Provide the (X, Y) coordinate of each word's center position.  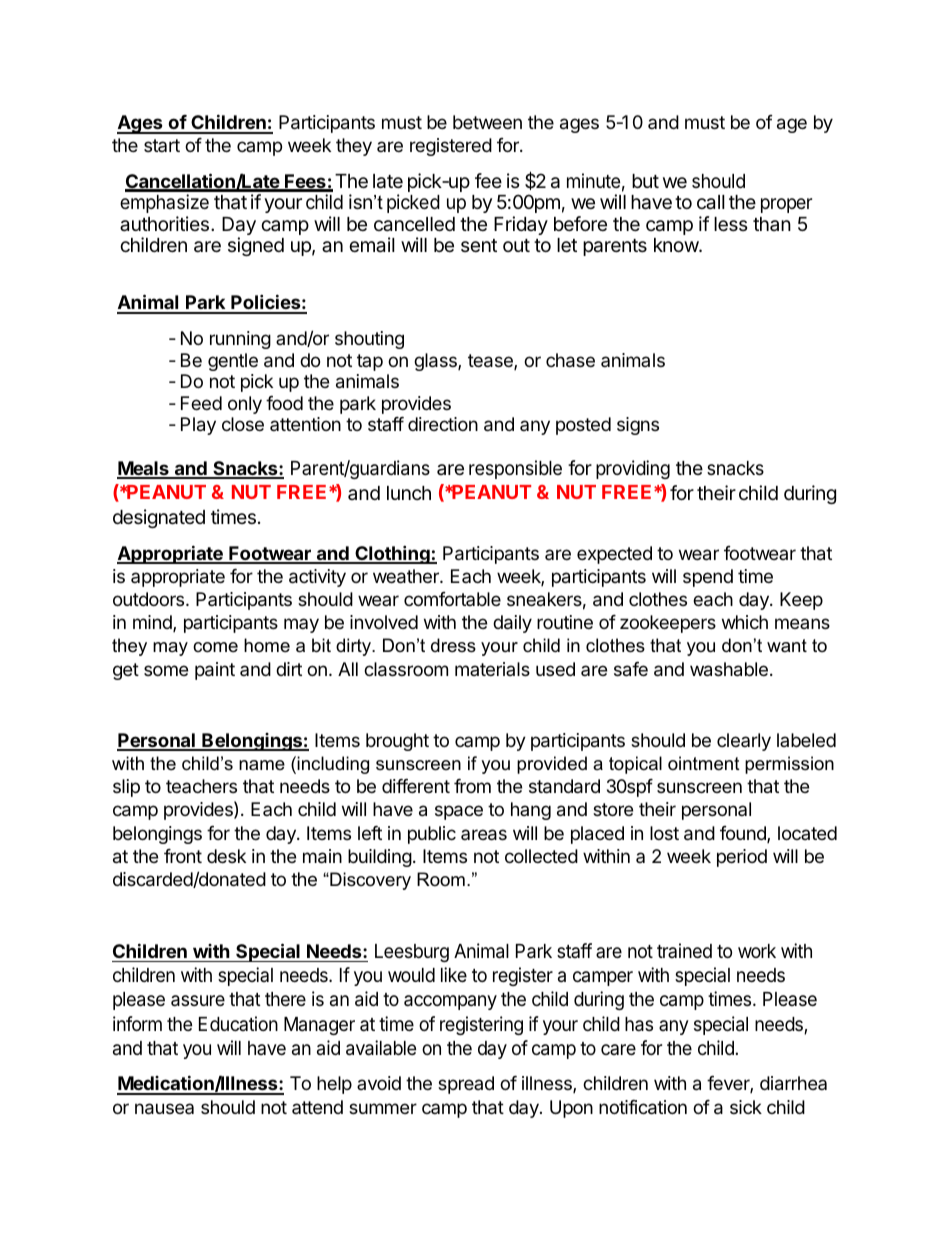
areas (484, 835)
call (711, 202)
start (162, 145)
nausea (164, 1109)
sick (746, 1107)
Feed (201, 403)
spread (466, 1085)
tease (491, 362)
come (215, 647)
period (742, 858)
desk (226, 856)
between (487, 122)
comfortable (452, 599)
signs (638, 426)
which (745, 622)
